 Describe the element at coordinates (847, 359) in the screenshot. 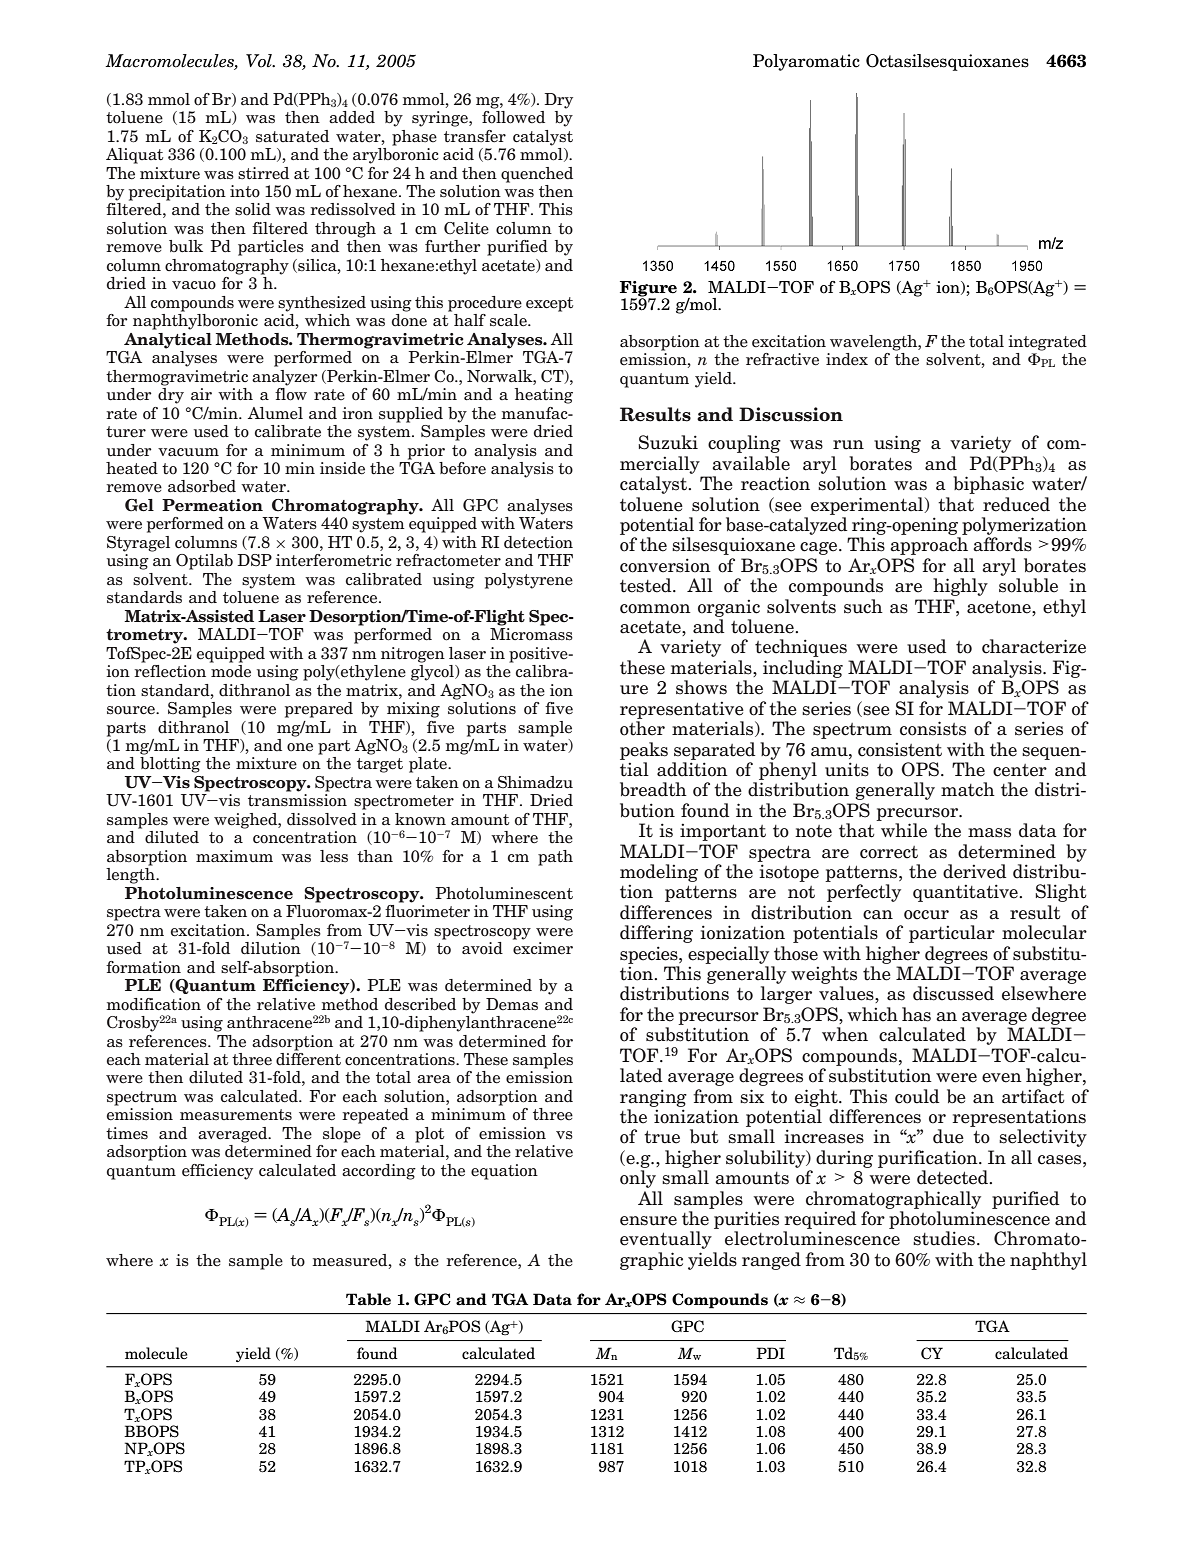

I see `index` at that location.
